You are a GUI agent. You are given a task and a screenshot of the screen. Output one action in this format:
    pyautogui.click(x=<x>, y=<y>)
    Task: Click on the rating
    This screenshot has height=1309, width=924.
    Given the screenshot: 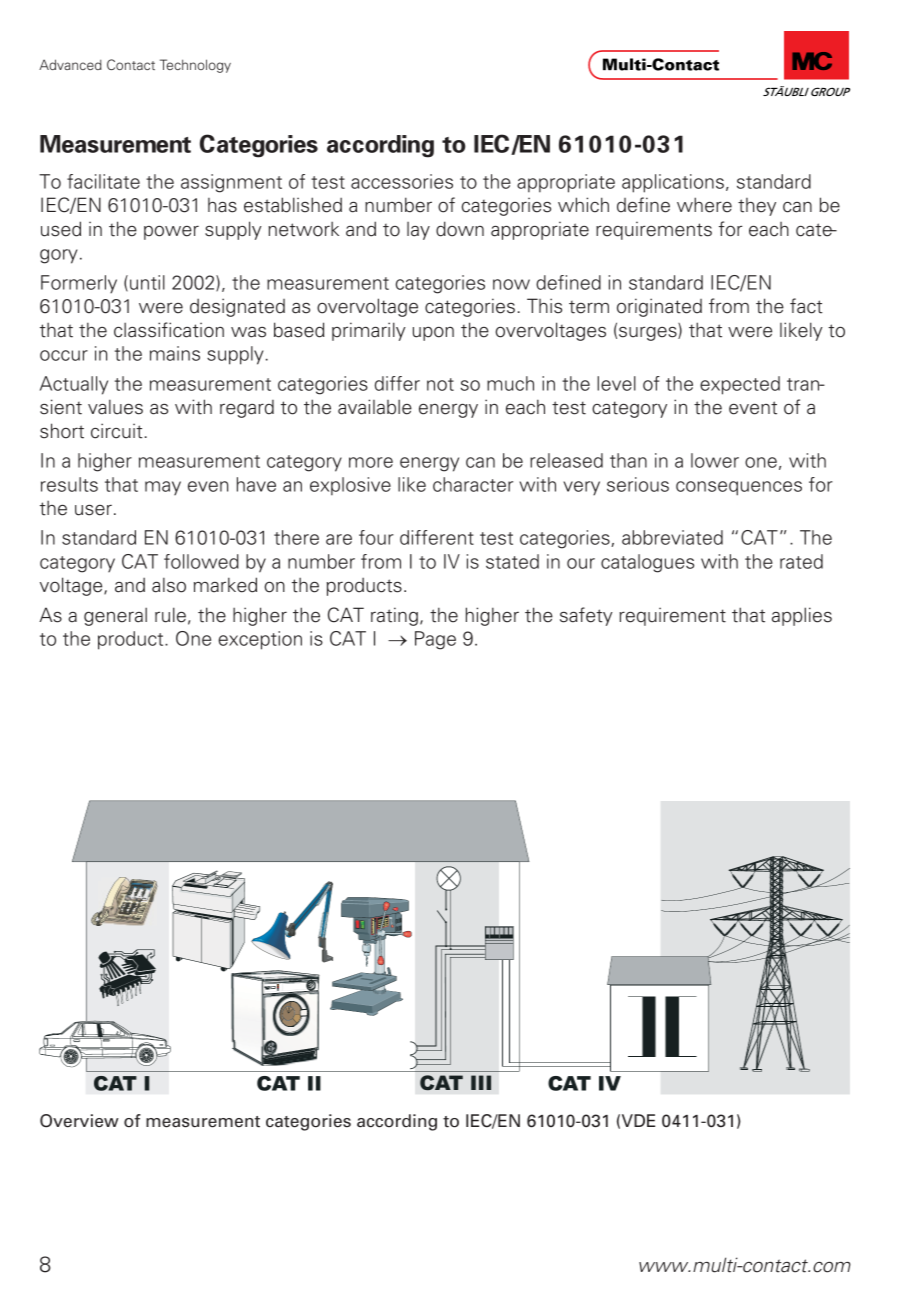 What is the action you would take?
    pyautogui.click(x=394, y=616)
